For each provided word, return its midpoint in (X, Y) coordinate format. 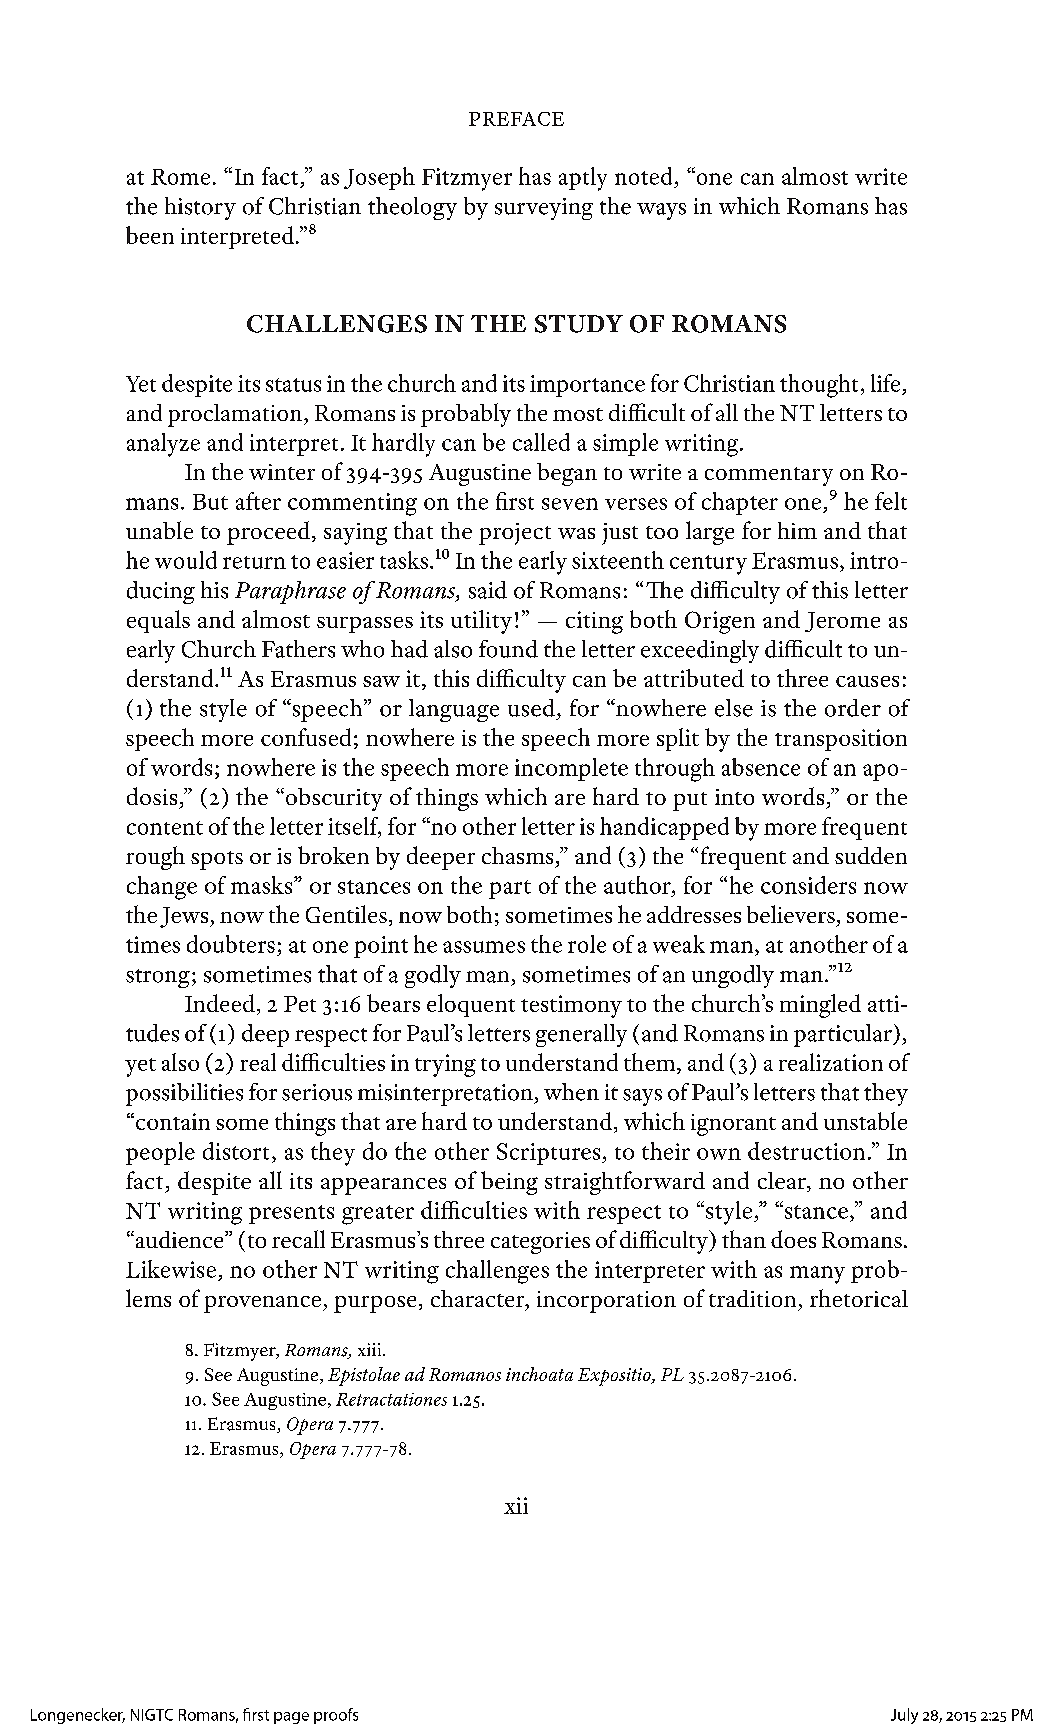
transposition (841, 740)
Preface (516, 119)
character (479, 1300)
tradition (752, 1298)
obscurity (332, 799)
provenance (264, 1304)
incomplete (571, 769)
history (200, 208)
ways (661, 211)
